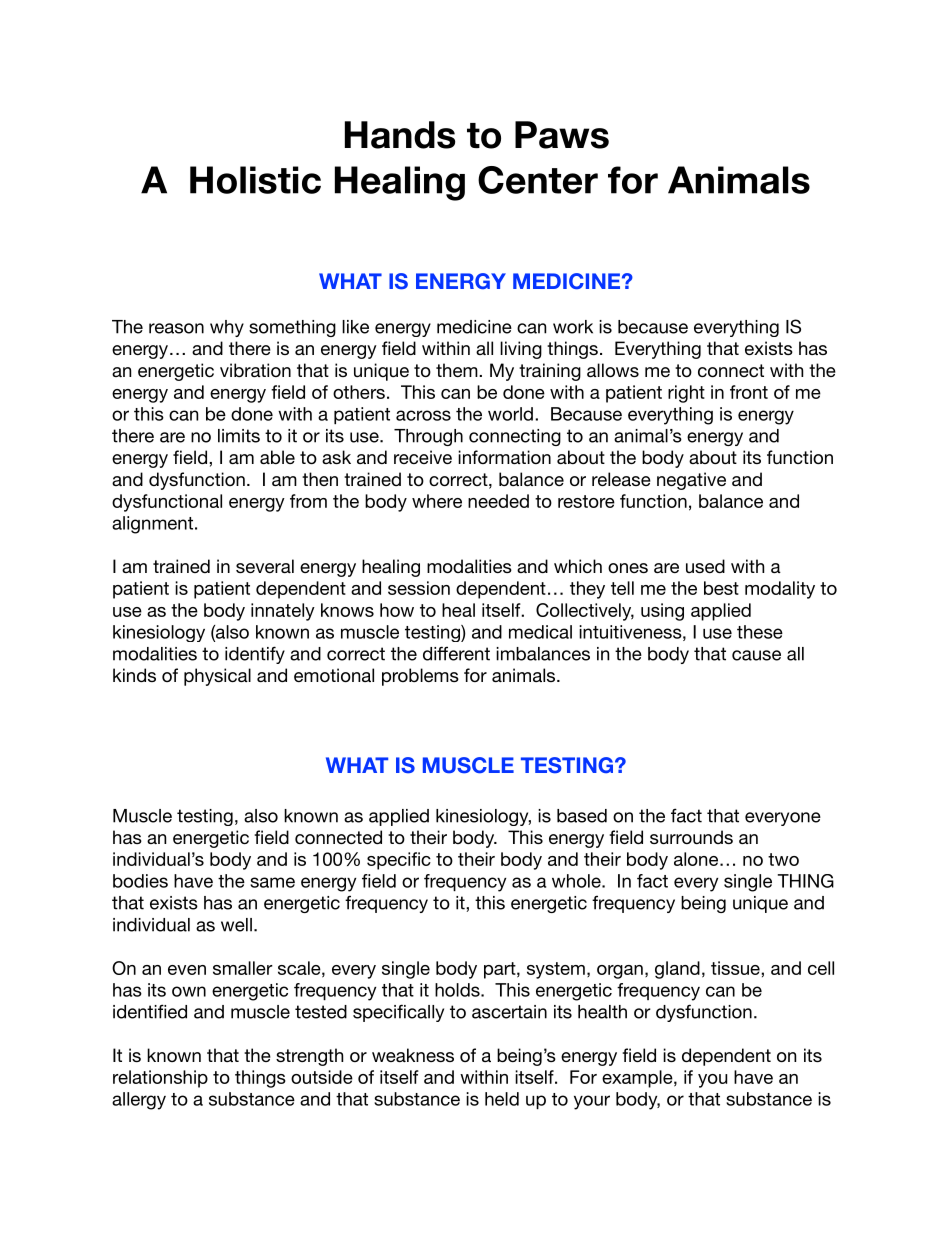  What do you see at coordinates (255, 180) in the screenshot?
I see `Holistic` at bounding box center [255, 180].
